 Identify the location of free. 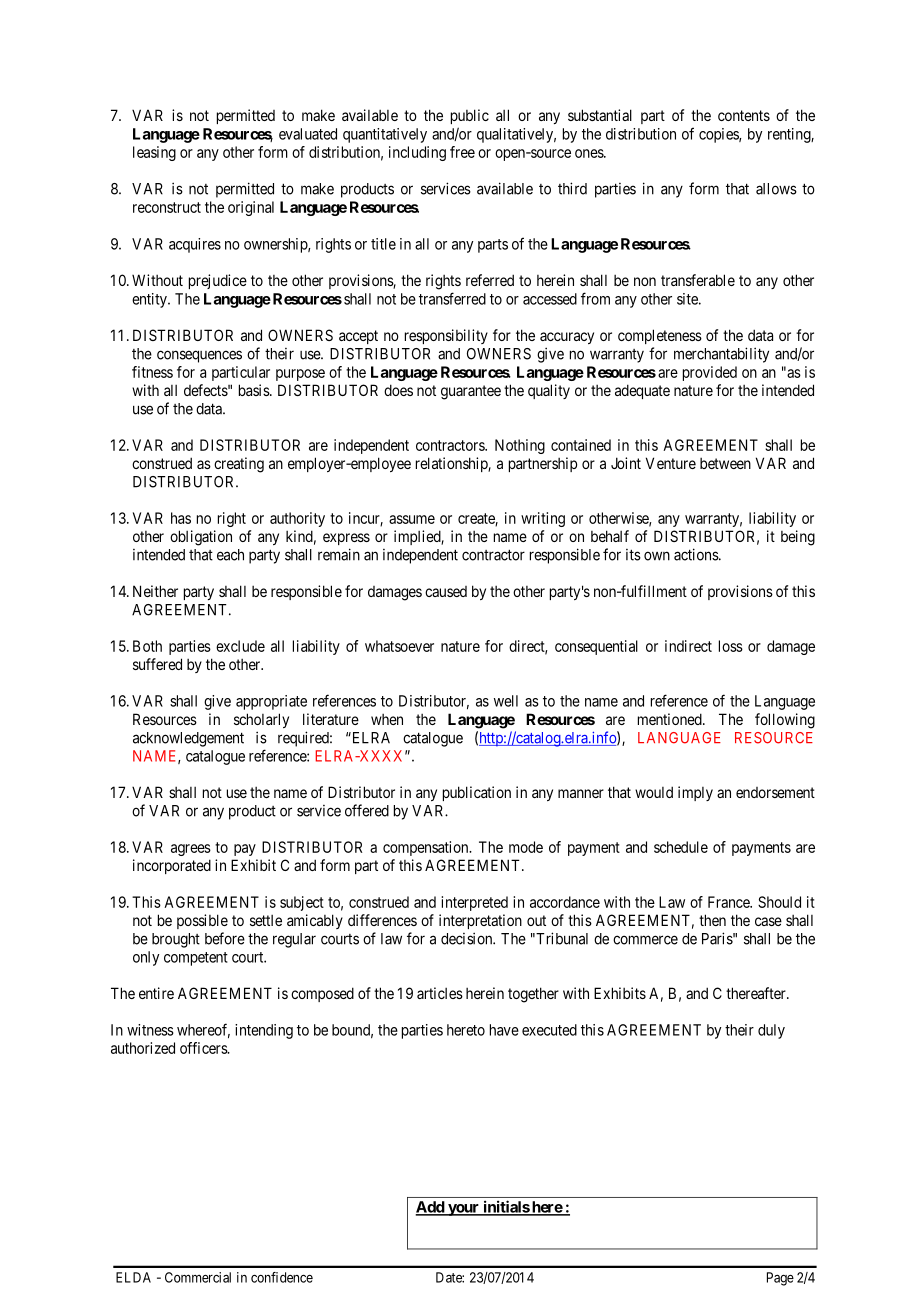
(462, 152).
